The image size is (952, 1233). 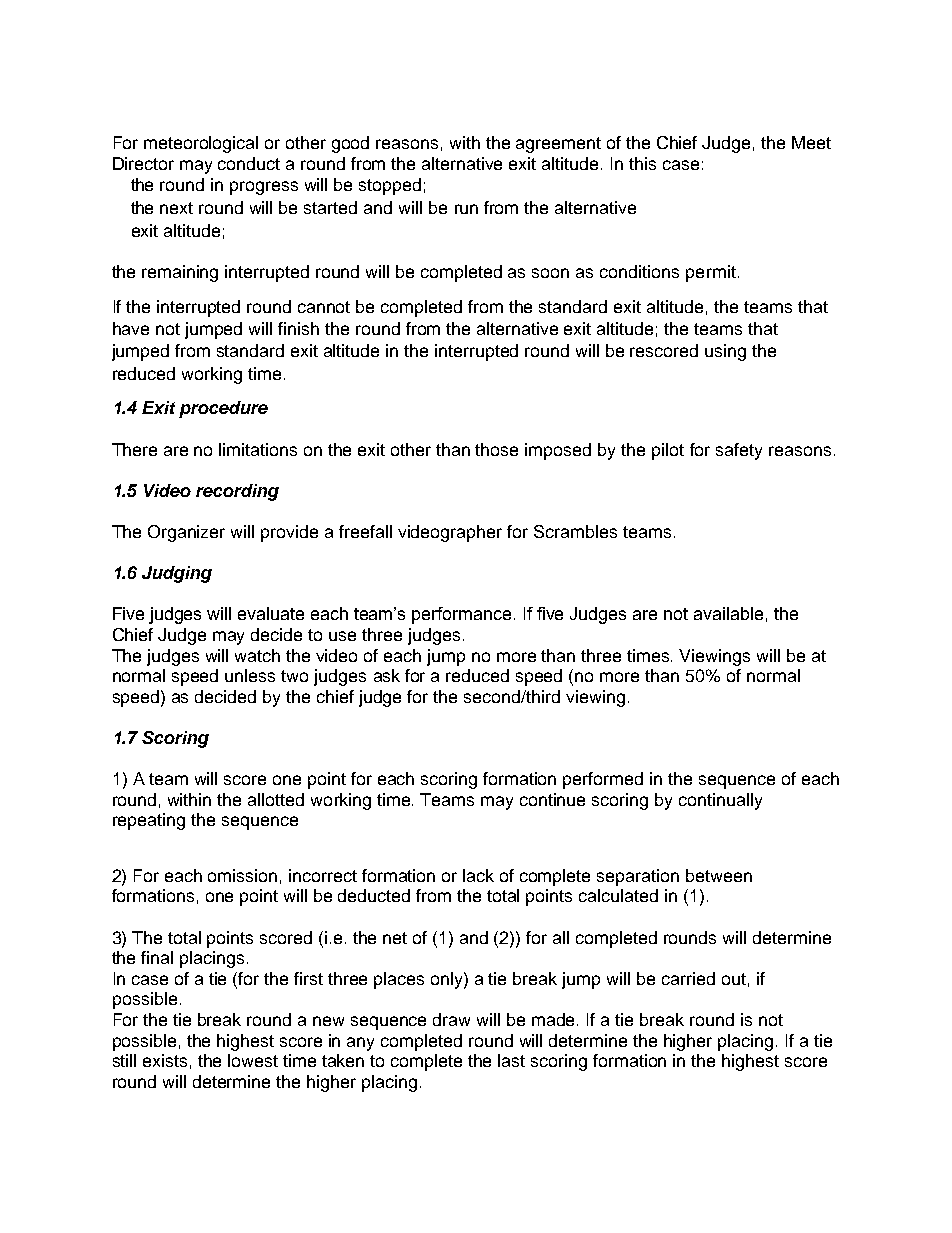 I want to click on procedure, so click(x=223, y=409).
